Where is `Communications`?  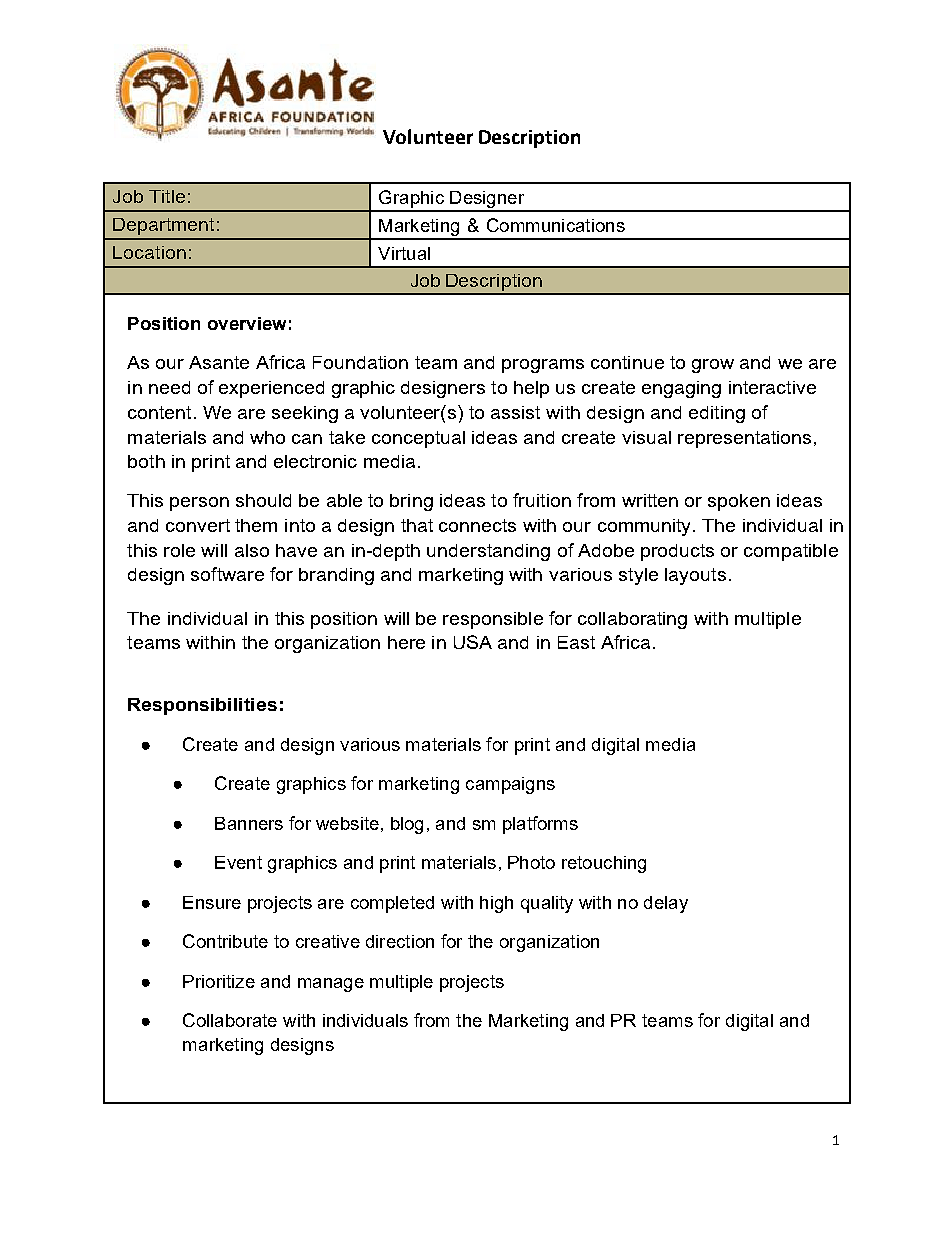
Communications is located at coordinates (556, 225).
